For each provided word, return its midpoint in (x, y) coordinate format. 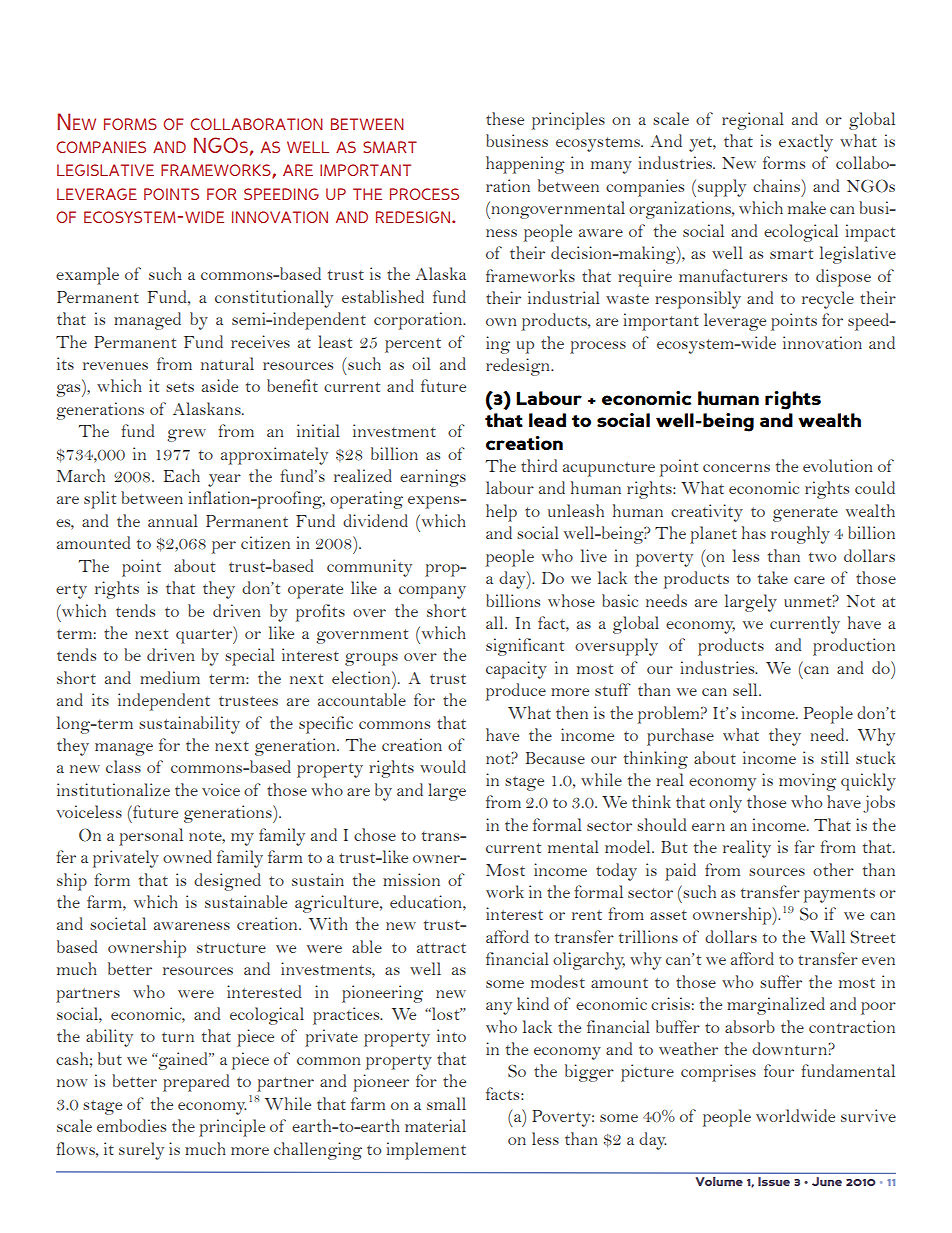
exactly (806, 143)
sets (180, 387)
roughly (800, 535)
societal (118, 923)
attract (441, 948)
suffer (781, 981)
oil (421, 363)
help (501, 513)
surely (141, 1151)
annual (173, 520)
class (123, 766)
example (87, 276)
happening (525, 165)
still (835, 757)
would (443, 766)
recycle (828, 300)
